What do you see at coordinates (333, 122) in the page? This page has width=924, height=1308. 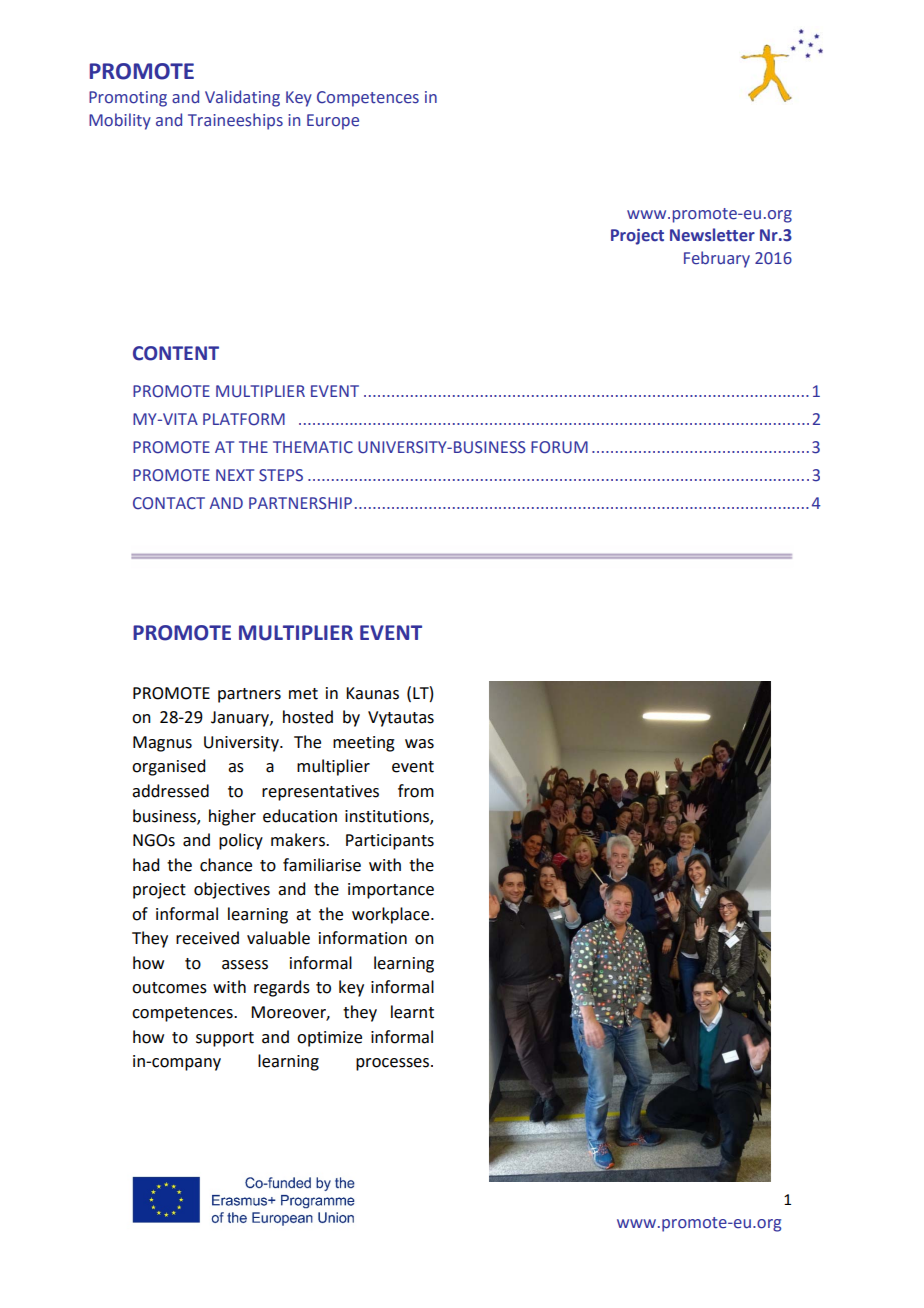 I see `Europe` at bounding box center [333, 122].
